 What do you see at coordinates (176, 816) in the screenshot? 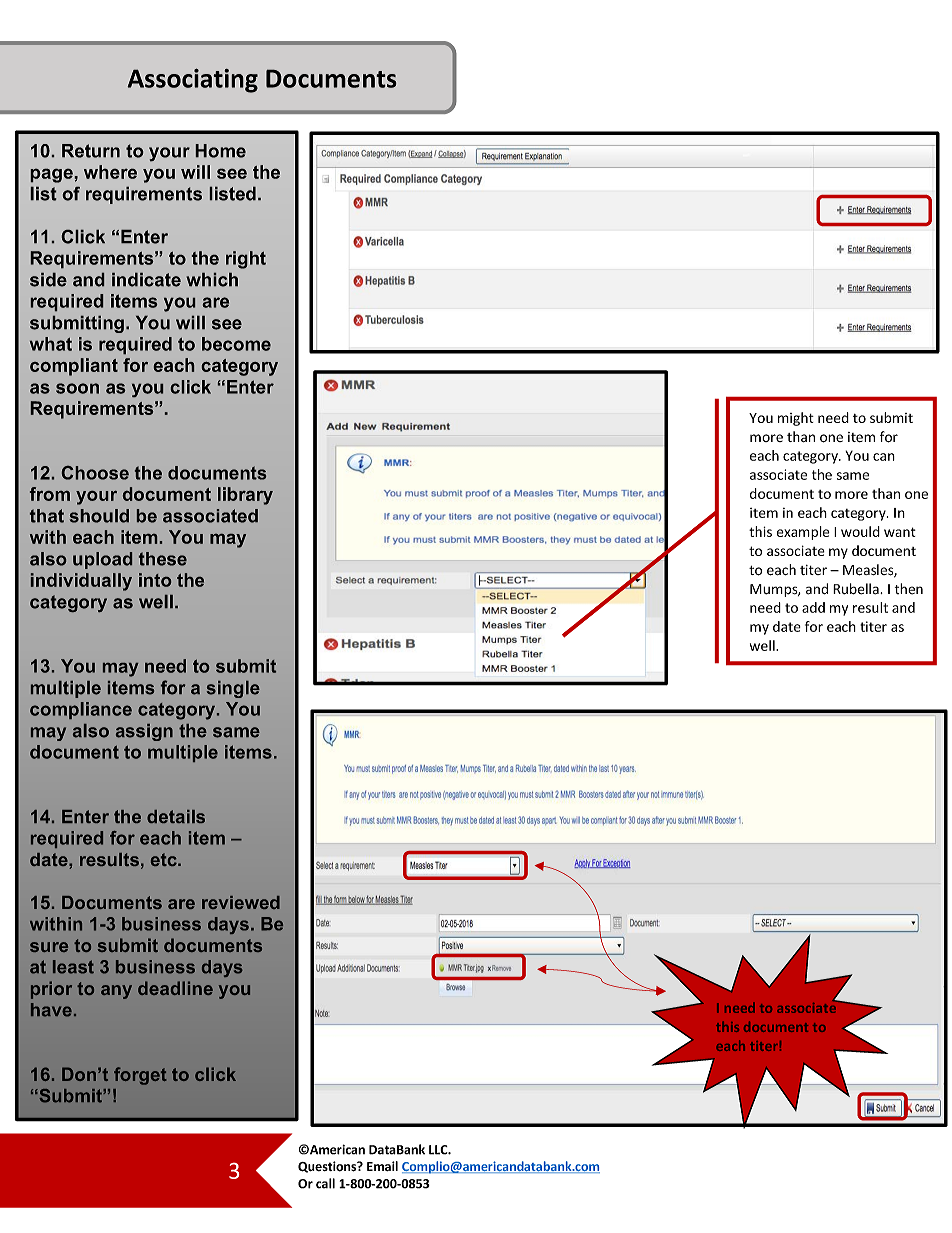
I see `details` at bounding box center [176, 816].
